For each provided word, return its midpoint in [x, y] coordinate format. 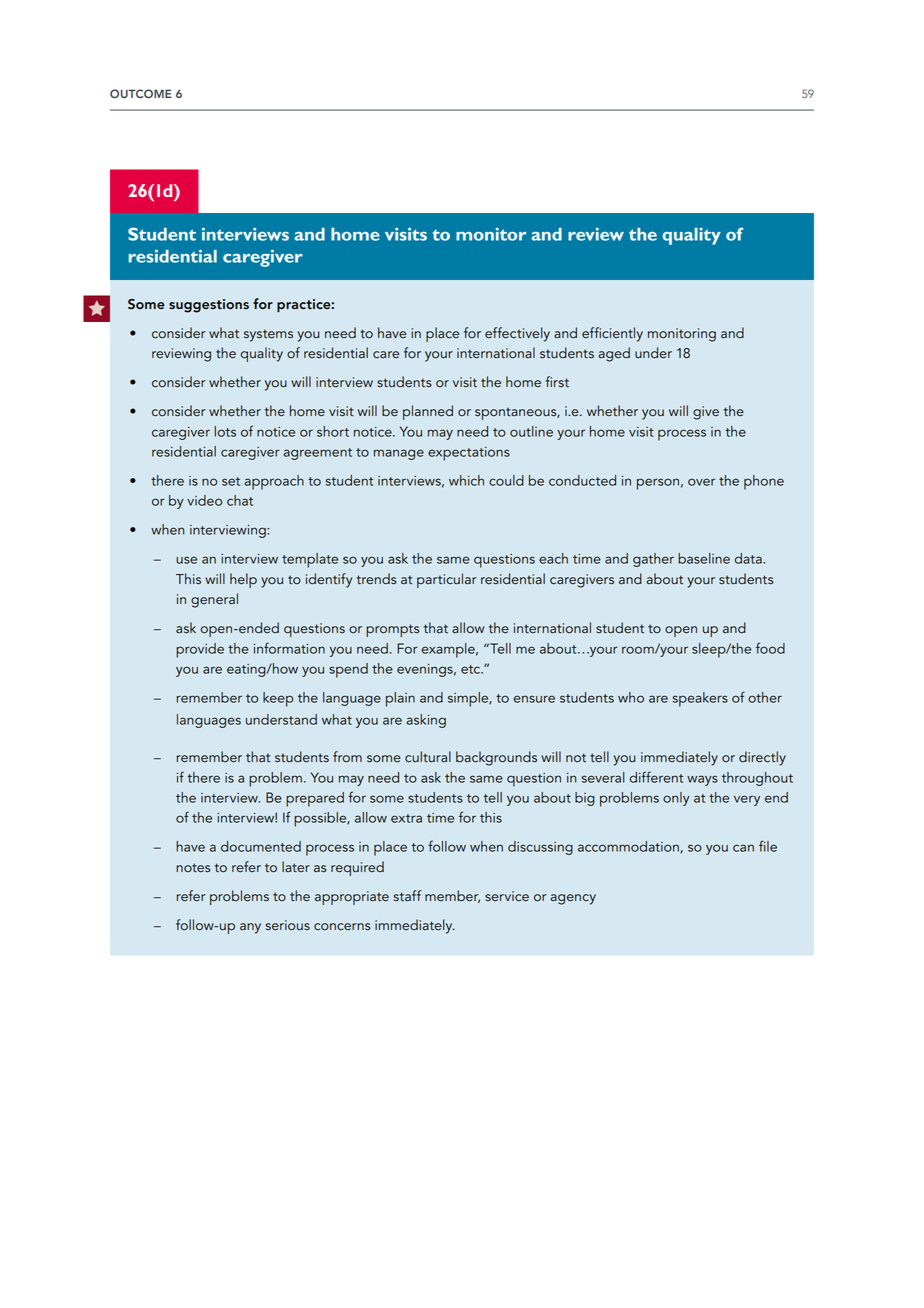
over [701, 482]
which [466, 480]
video [204, 500]
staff [407, 896]
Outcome [141, 93]
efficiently [612, 334]
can [743, 848]
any [250, 928]
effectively [517, 334]
